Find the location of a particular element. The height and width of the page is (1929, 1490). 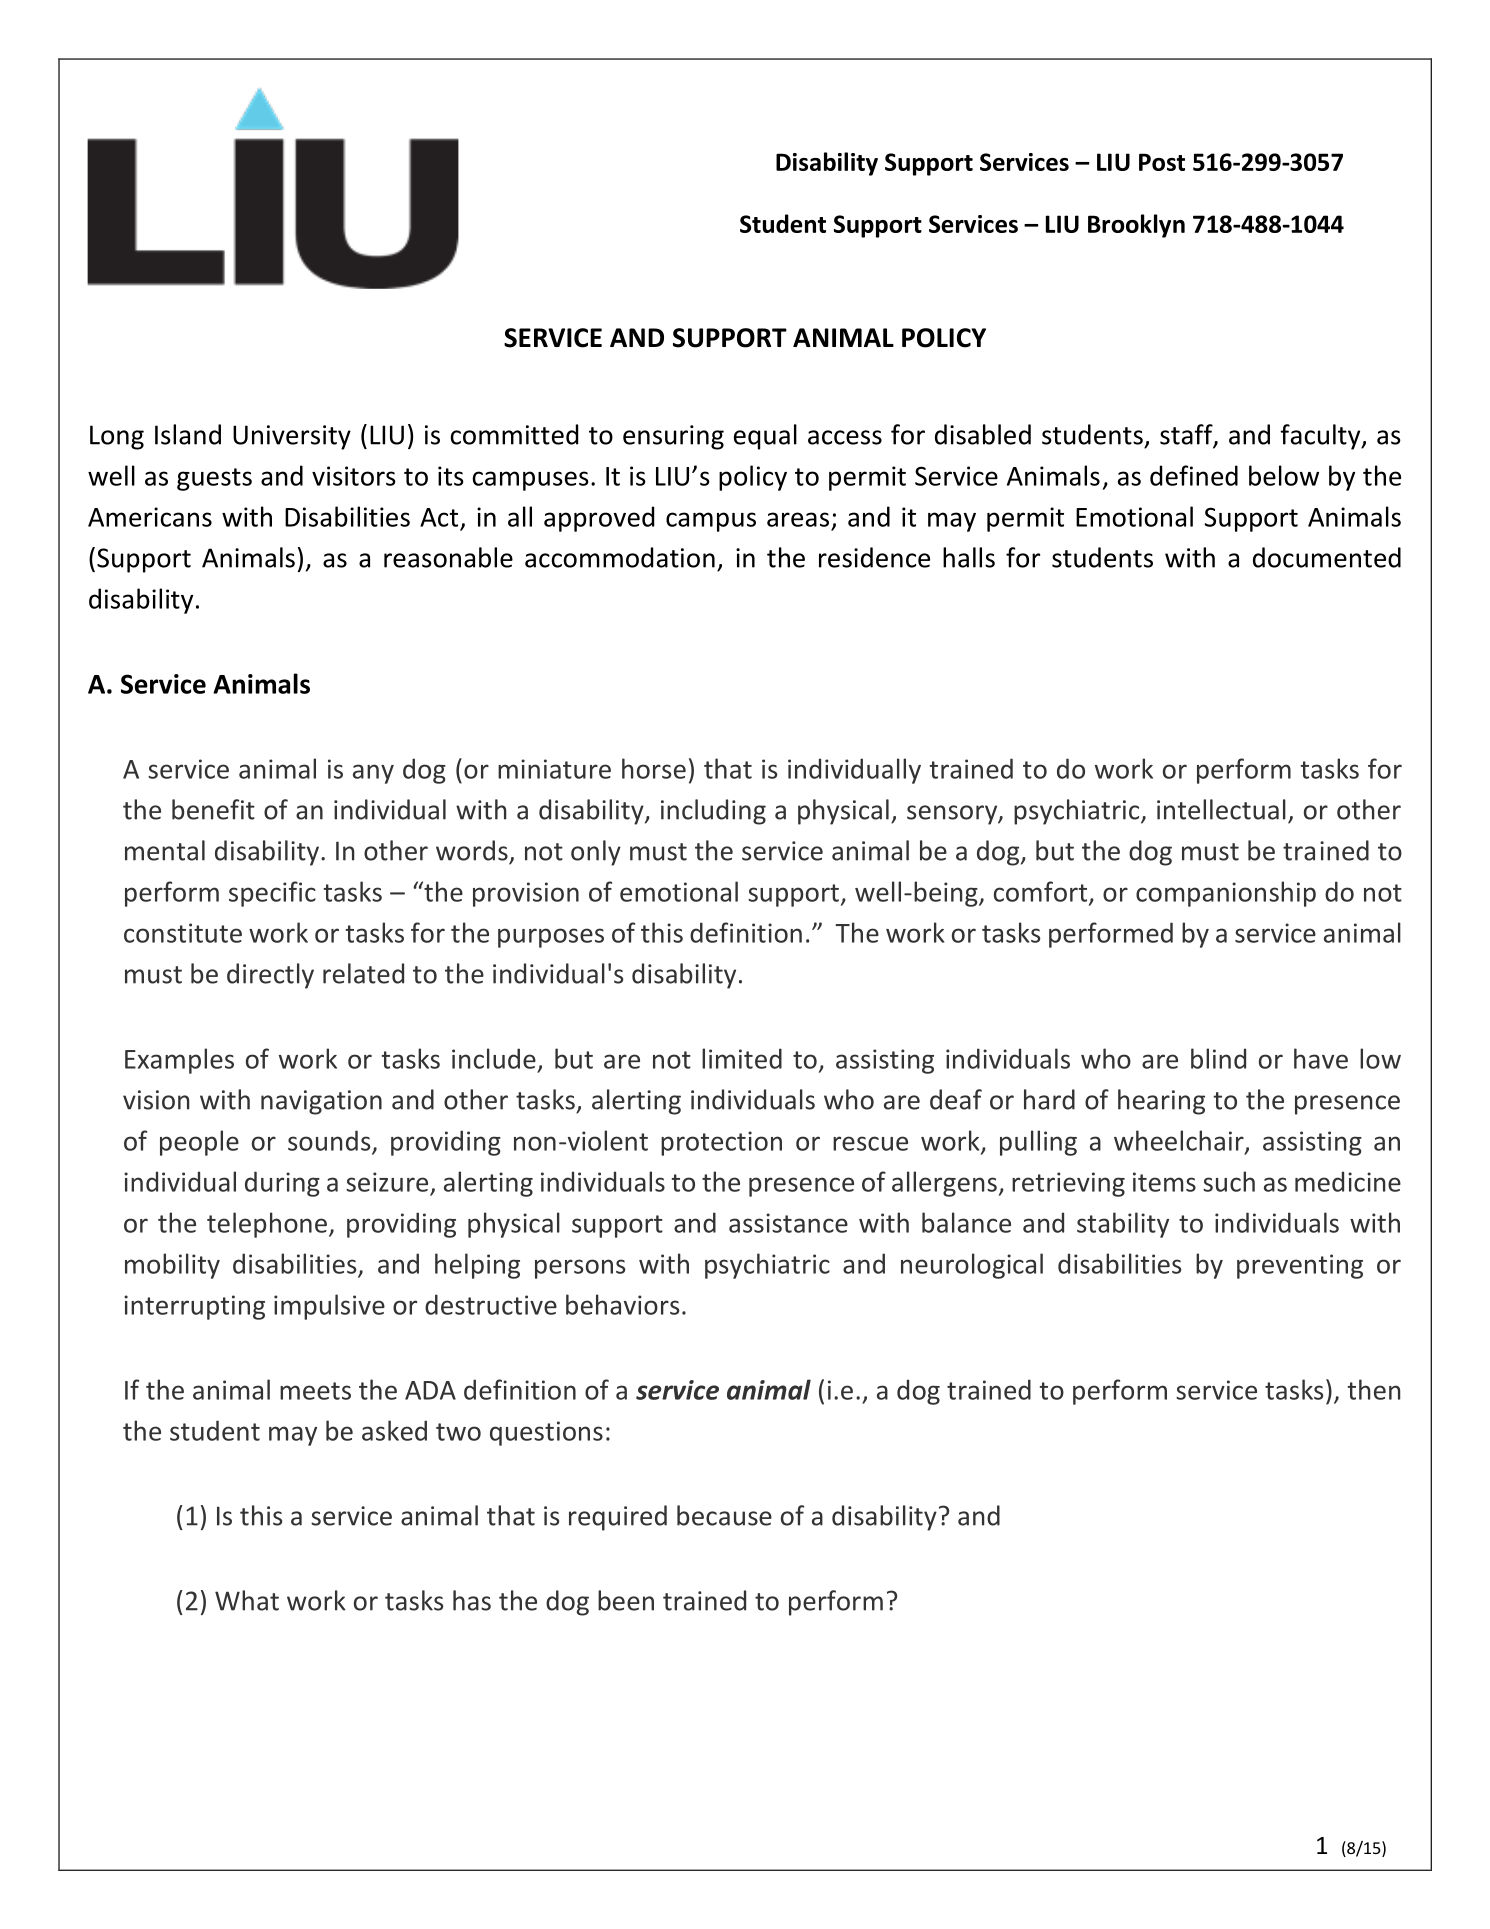

Brooklyn is located at coordinates (1136, 226).
